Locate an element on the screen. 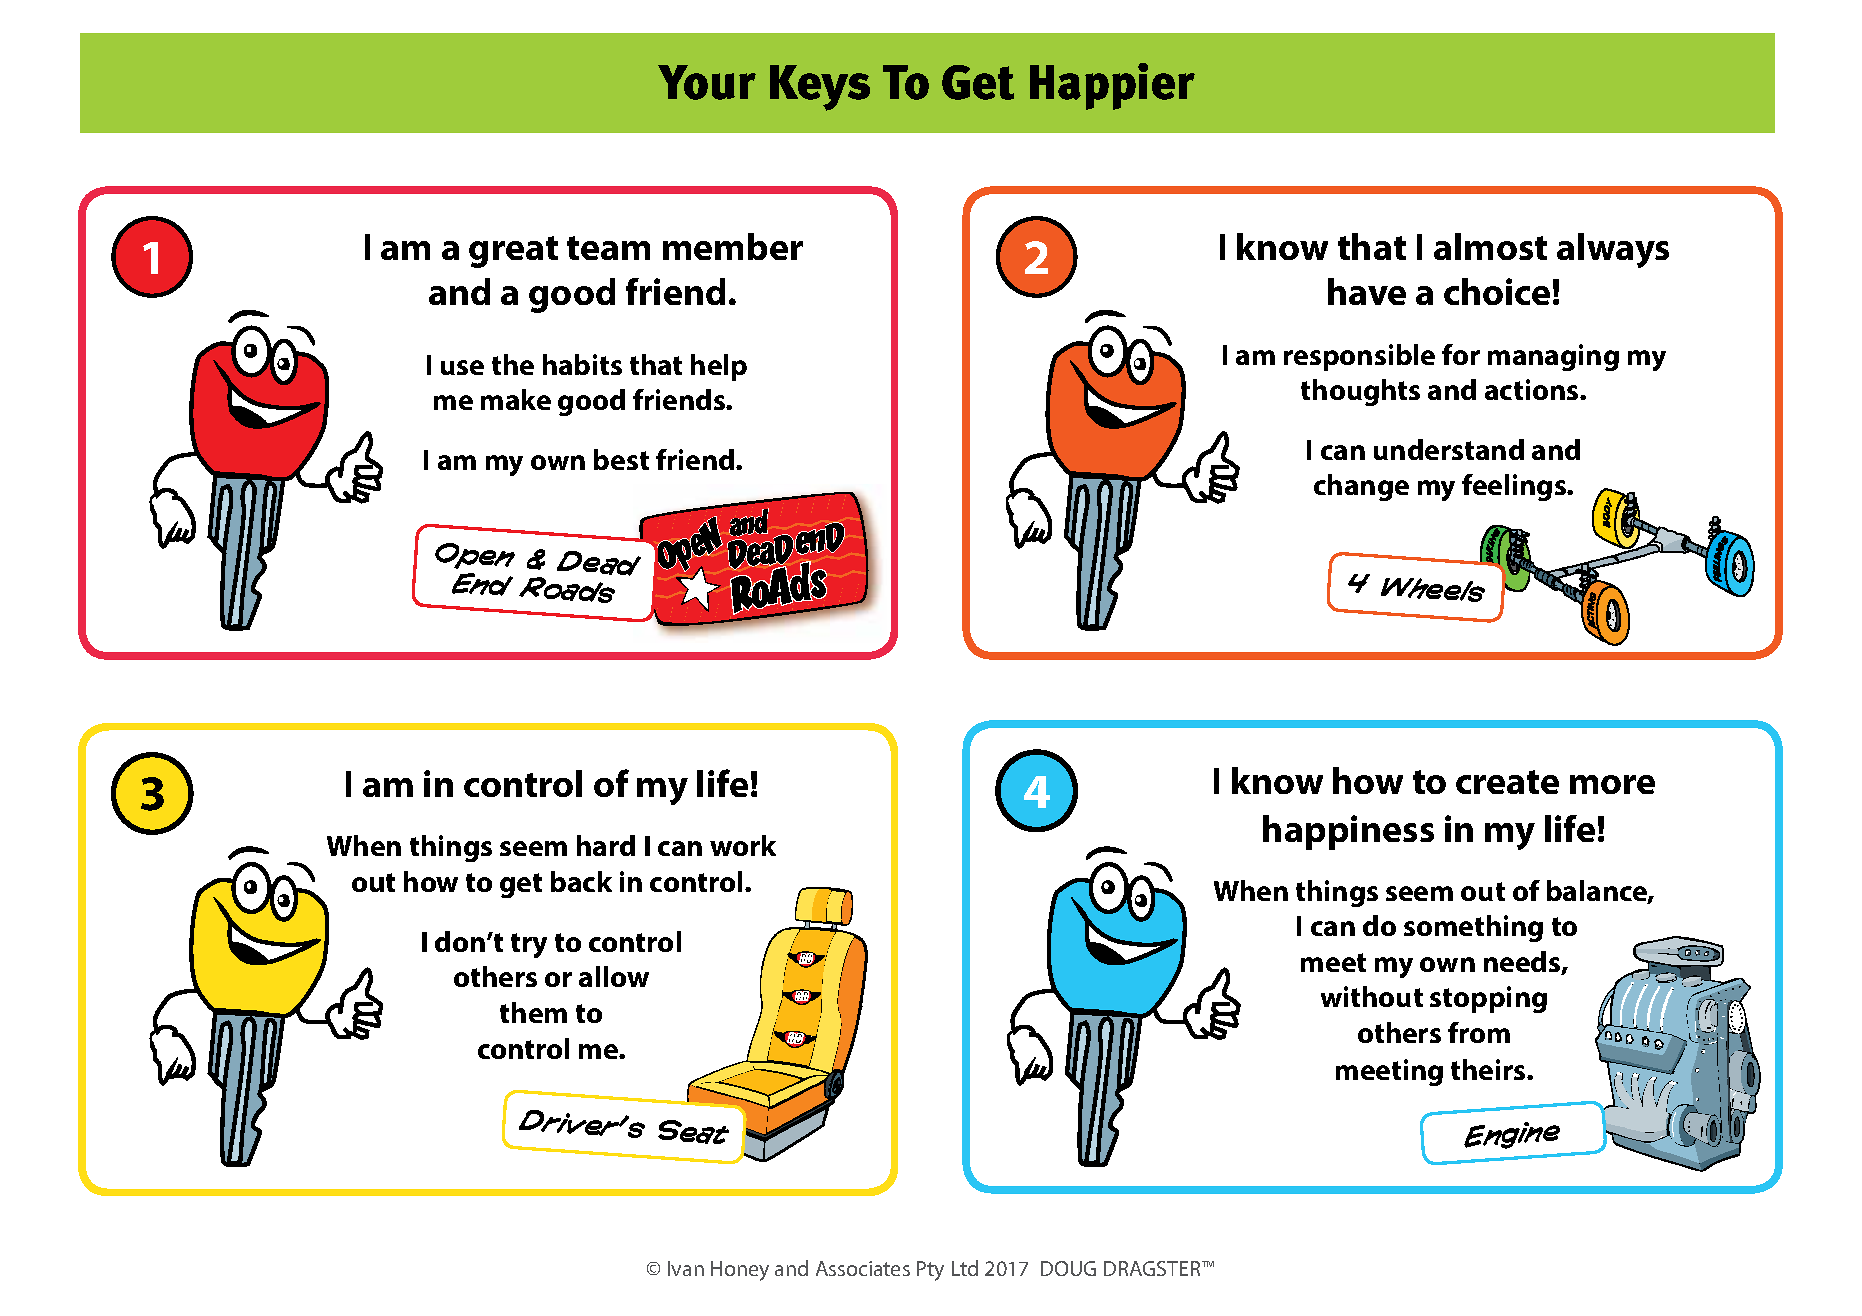 The image size is (1862, 1316). DOUG is located at coordinates (1068, 1268).
